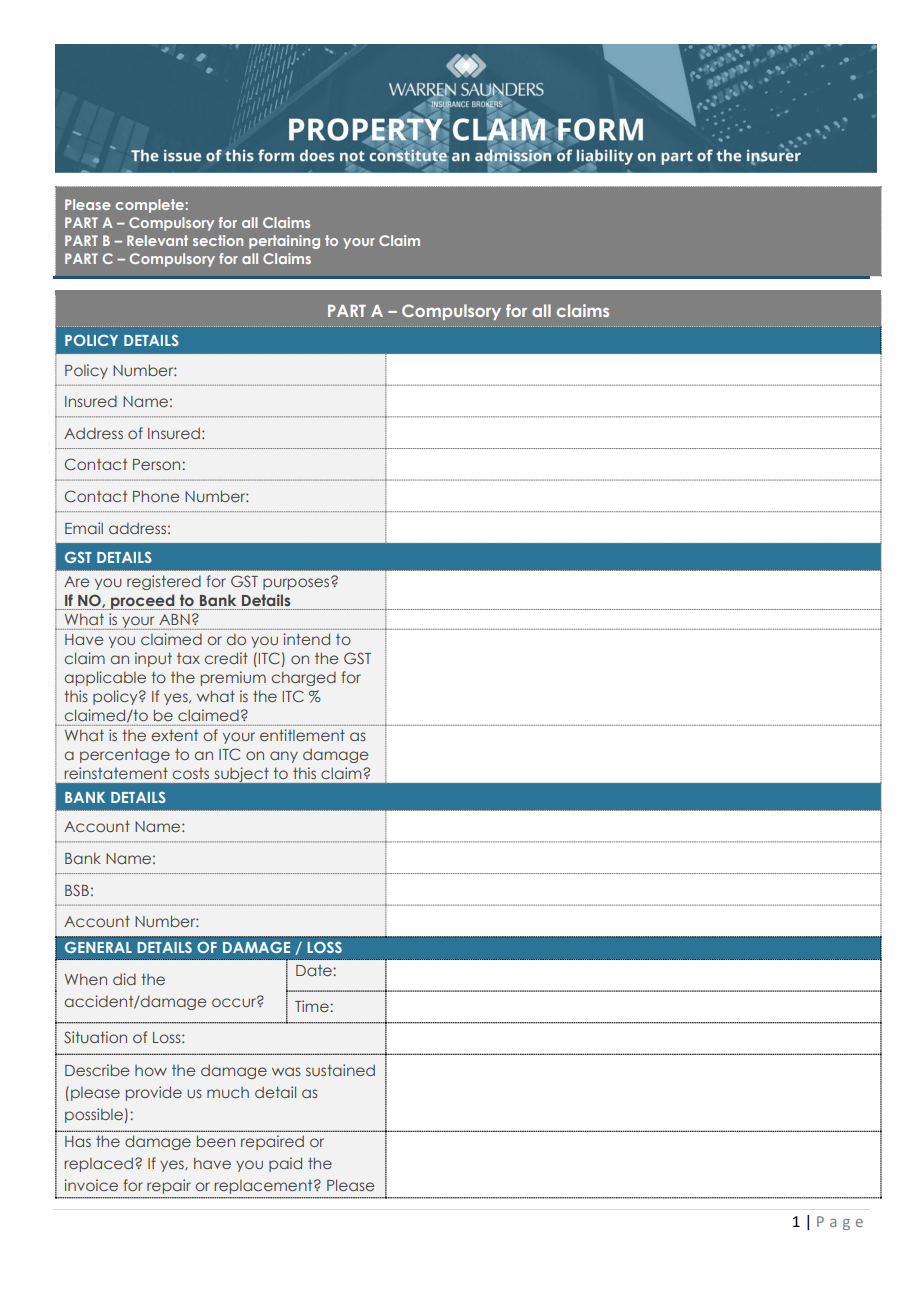 The image size is (924, 1308). What do you see at coordinates (315, 970) in the image?
I see `Date` at bounding box center [315, 970].
